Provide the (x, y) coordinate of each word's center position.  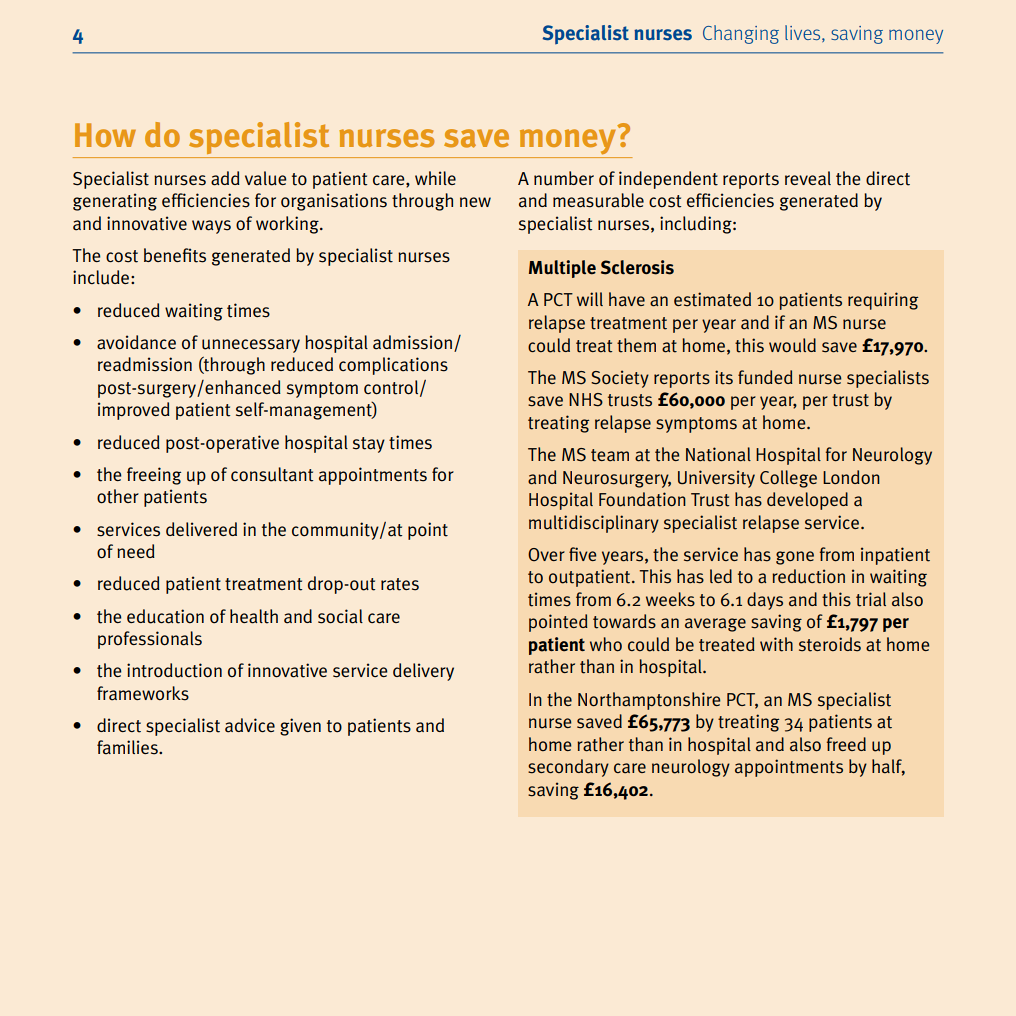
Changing (741, 34)
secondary (568, 768)
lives (804, 33)
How (105, 135)
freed (846, 744)
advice (250, 725)
